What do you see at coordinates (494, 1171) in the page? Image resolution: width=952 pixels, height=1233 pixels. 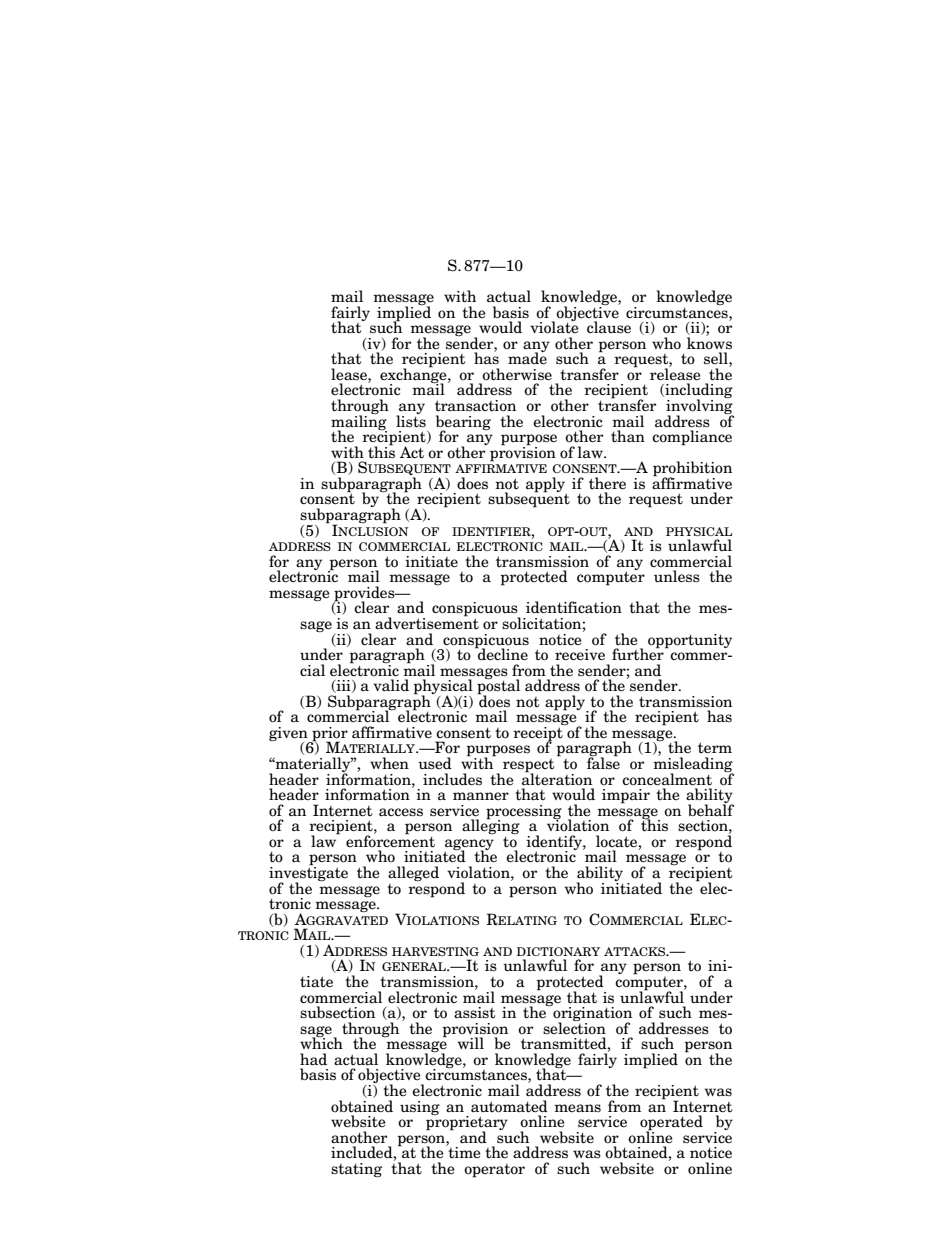 I see `operator` at bounding box center [494, 1171].
